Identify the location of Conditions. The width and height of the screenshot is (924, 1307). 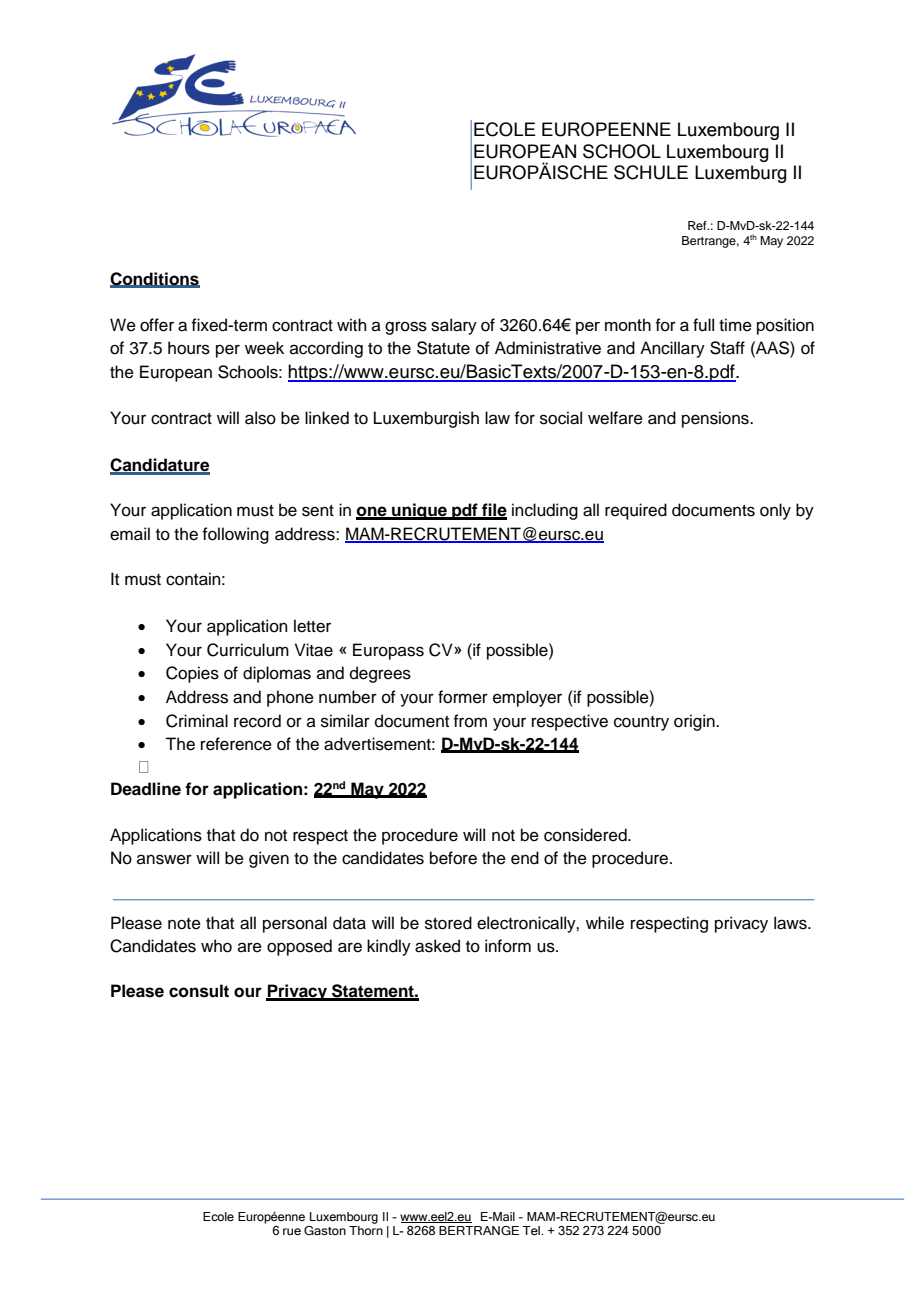
(155, 280).
